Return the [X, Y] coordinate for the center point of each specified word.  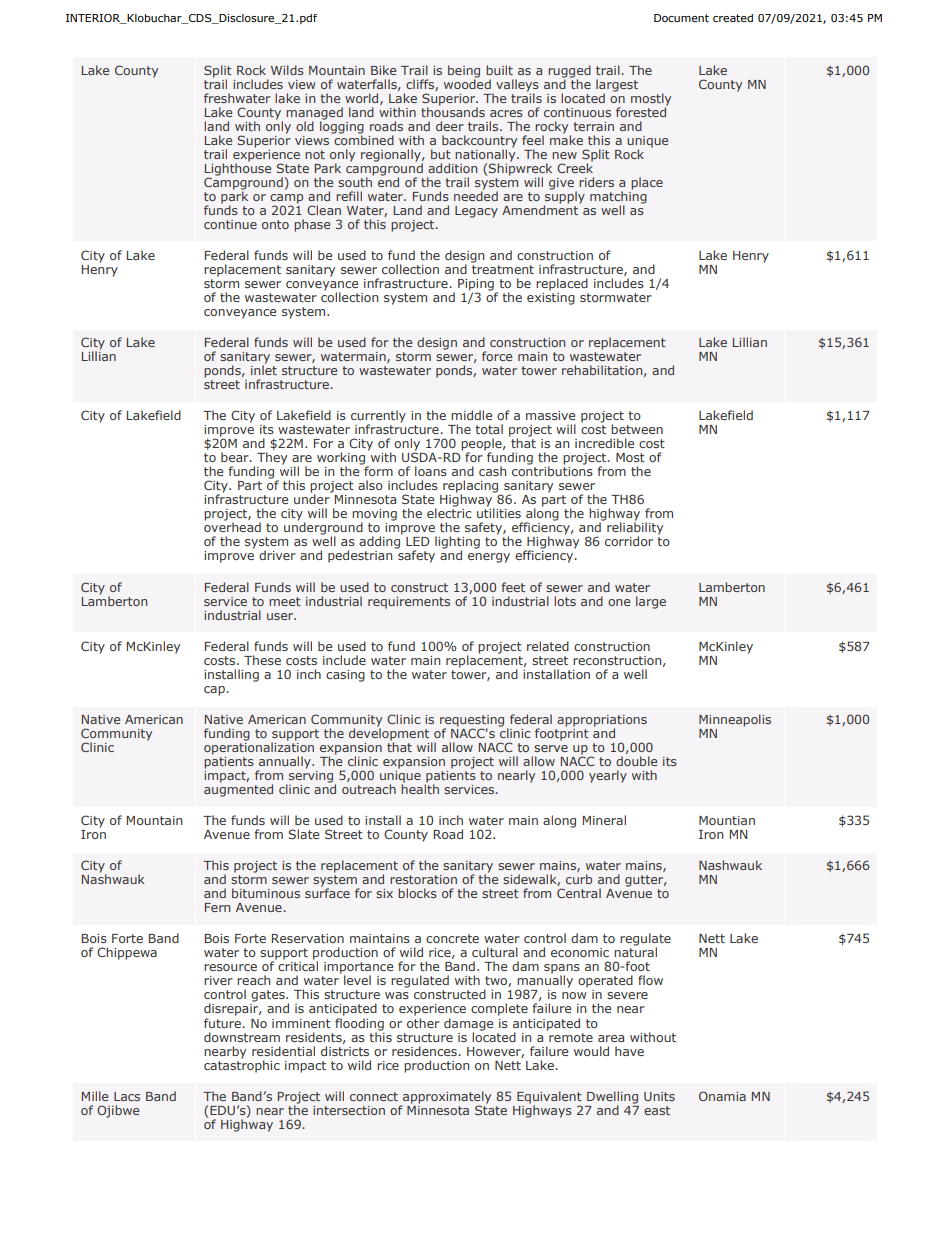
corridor [629, 541]
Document [681, 18]
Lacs [127, 1096]
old [305, 126]
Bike [383, 70]
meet [285, 601]
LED [418, 541]
